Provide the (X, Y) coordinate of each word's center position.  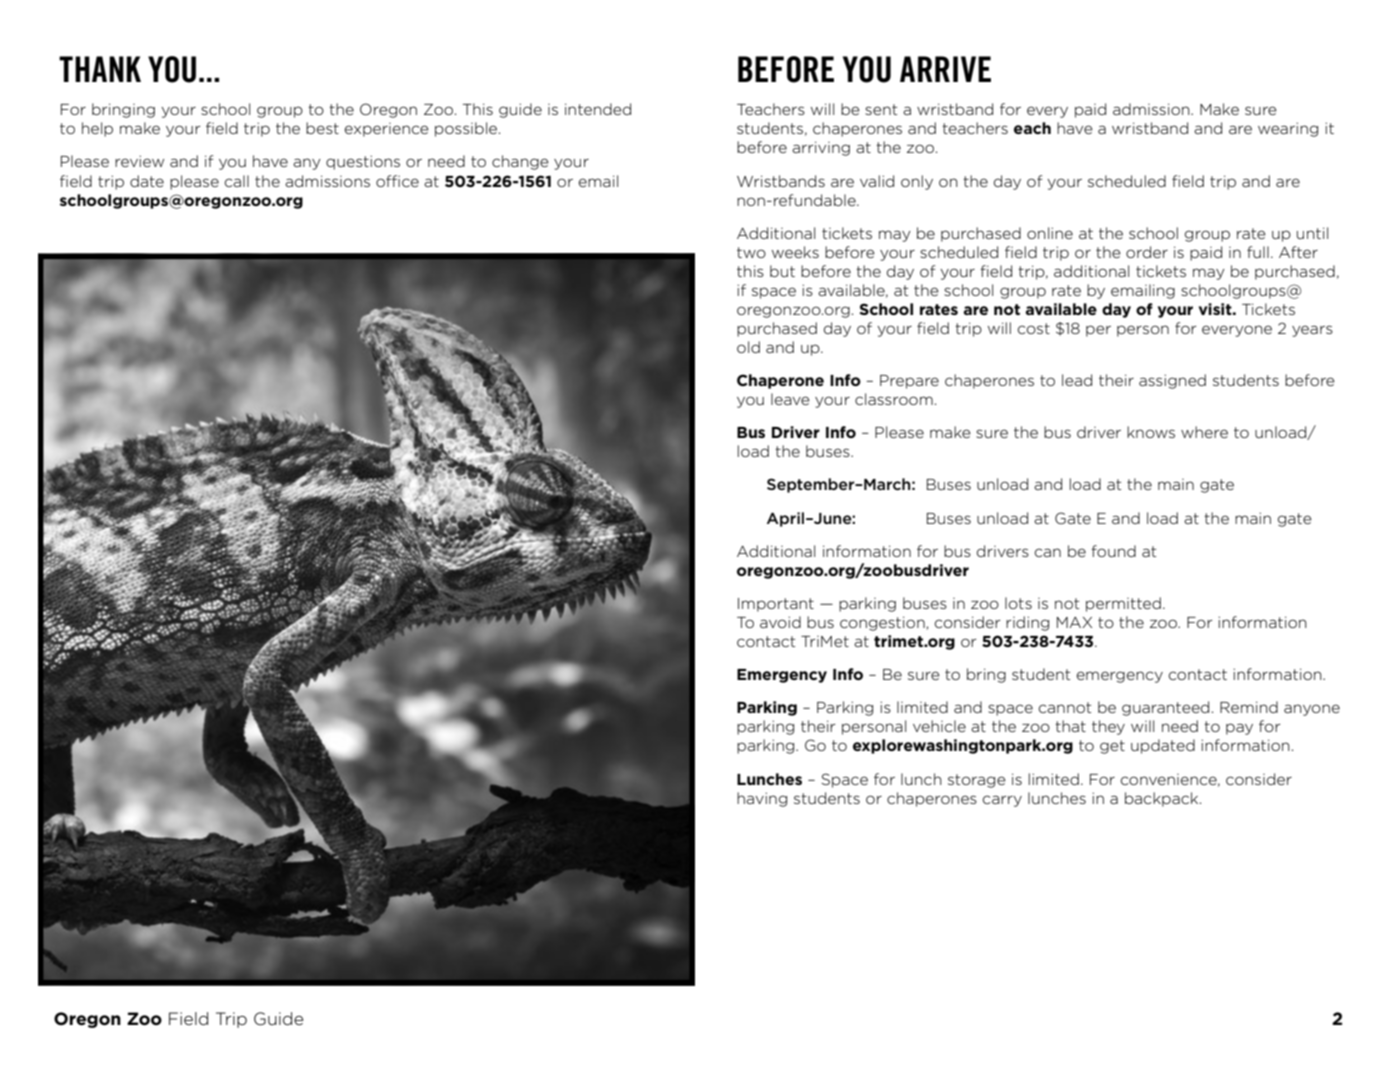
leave (790, 399)
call (237, 181)
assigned (1172, 381)
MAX (1074, 622)
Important (776, 605)
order (1147, 252)
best (322, 128)
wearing (1288, 129)
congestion (883, 623)
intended (598, 109)
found (1113, 551)
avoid (780, 622)
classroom (894, 399)
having (762, 799)
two (751, 252)
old (748, 347)
